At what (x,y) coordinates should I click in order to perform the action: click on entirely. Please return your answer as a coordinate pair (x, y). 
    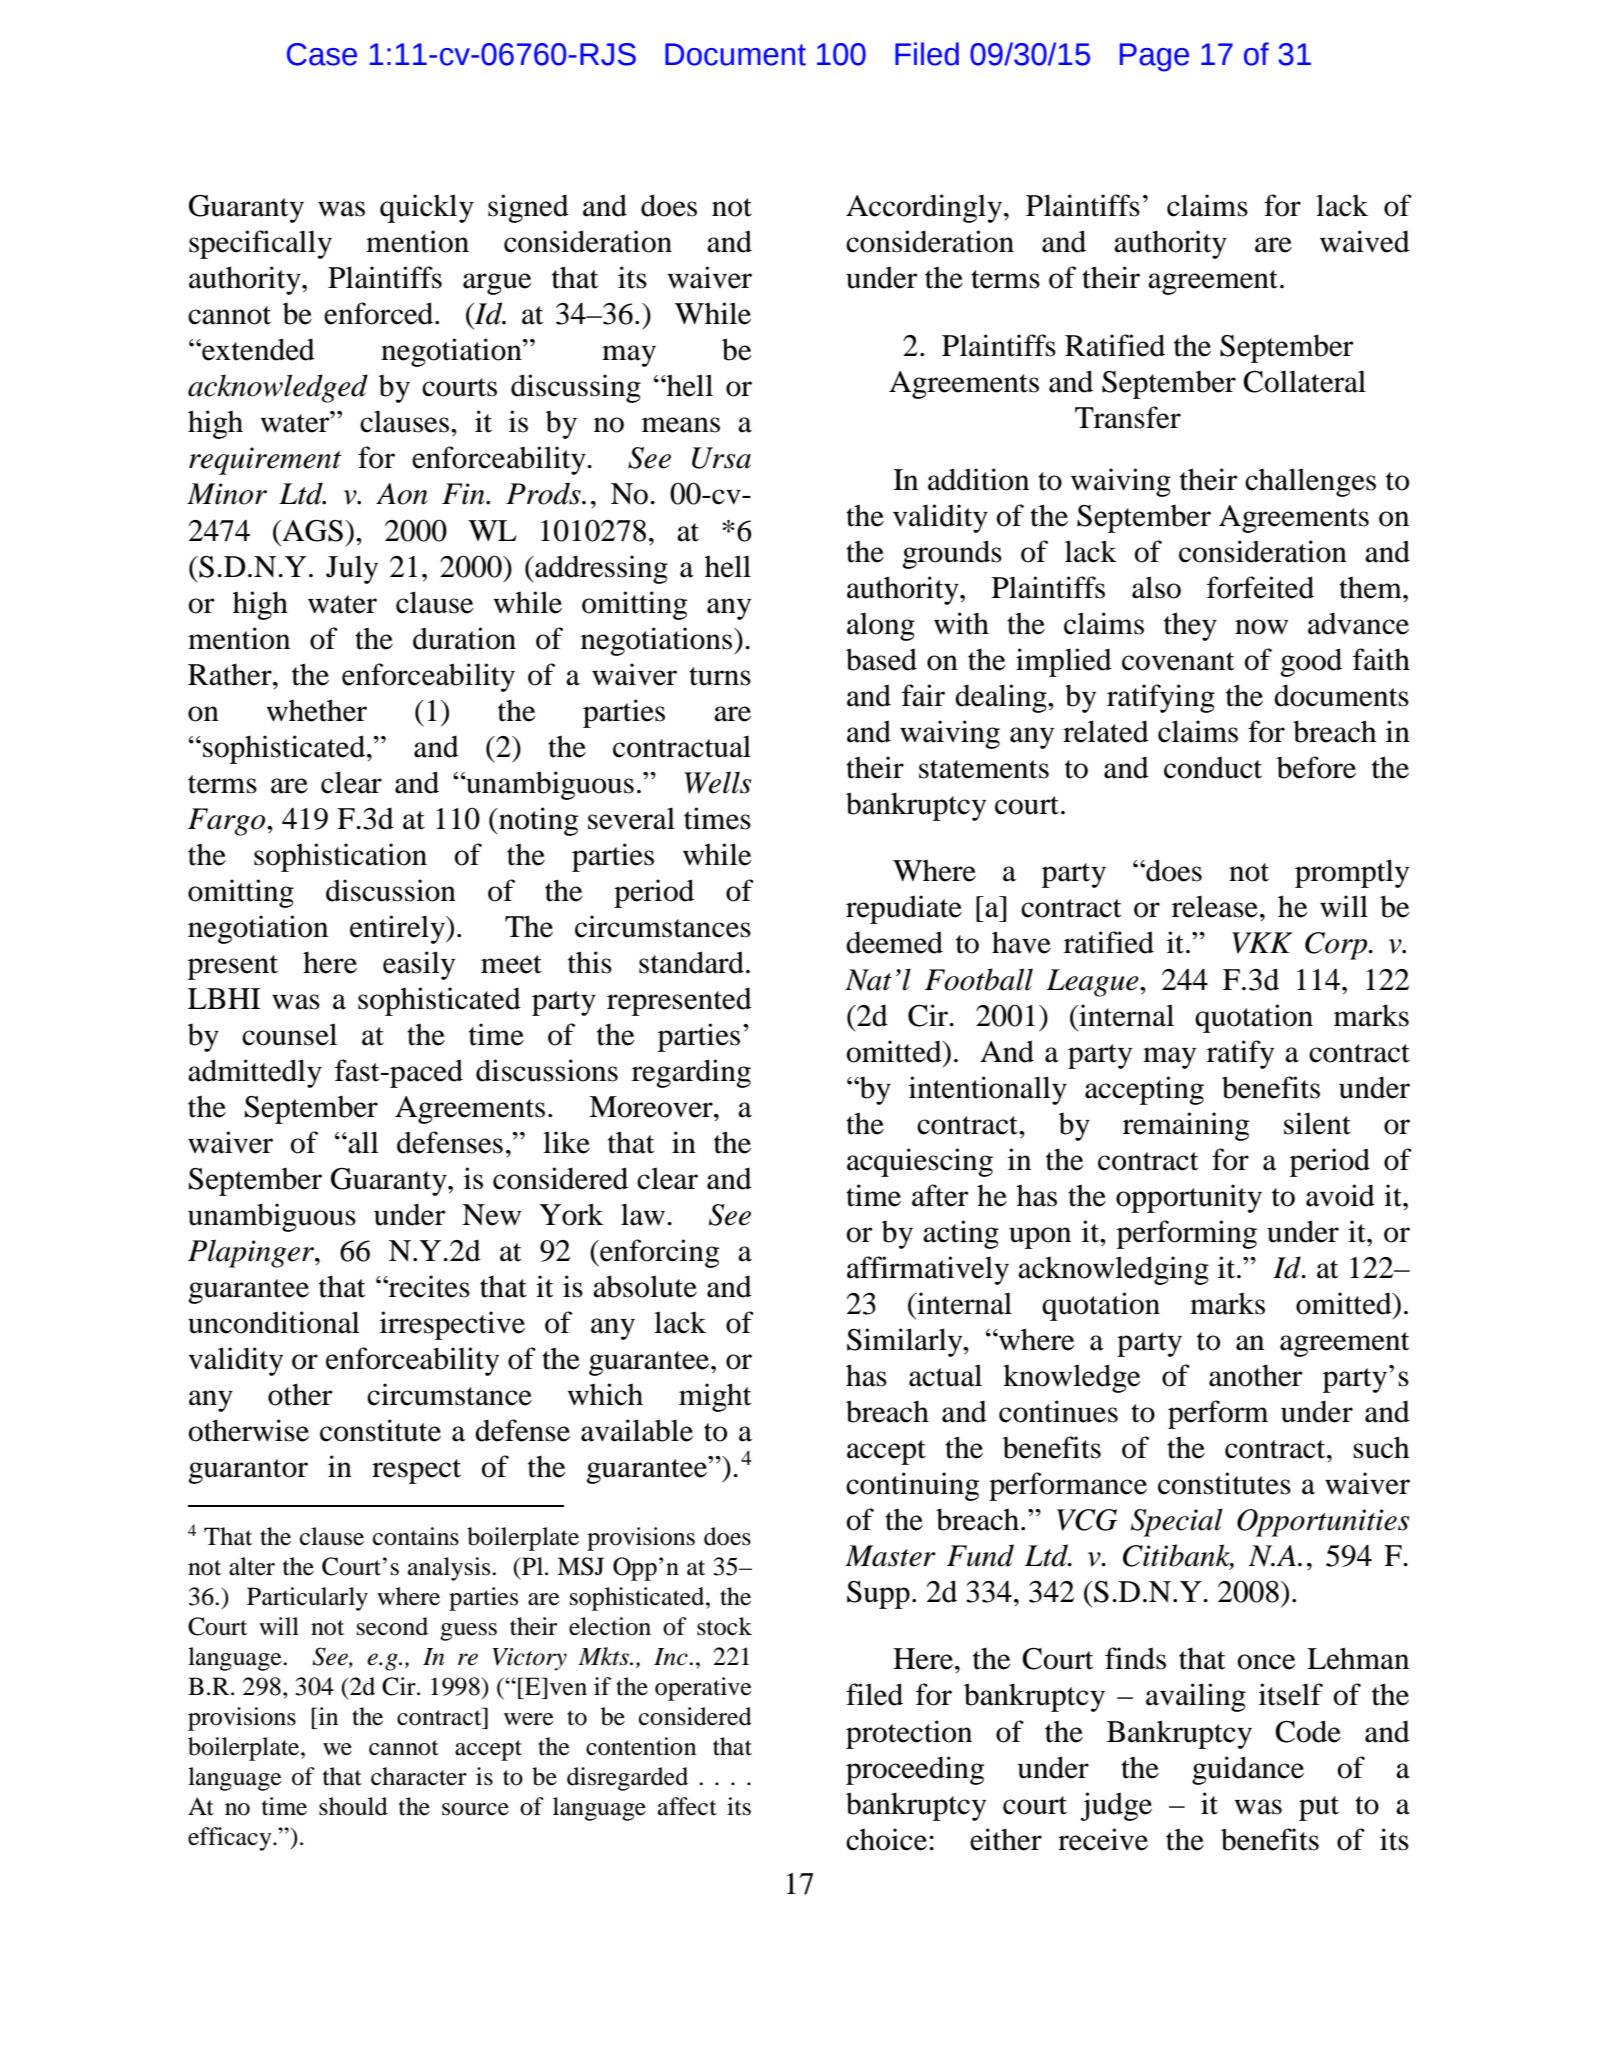
    Looking at the image, I should click on (399, 929).
